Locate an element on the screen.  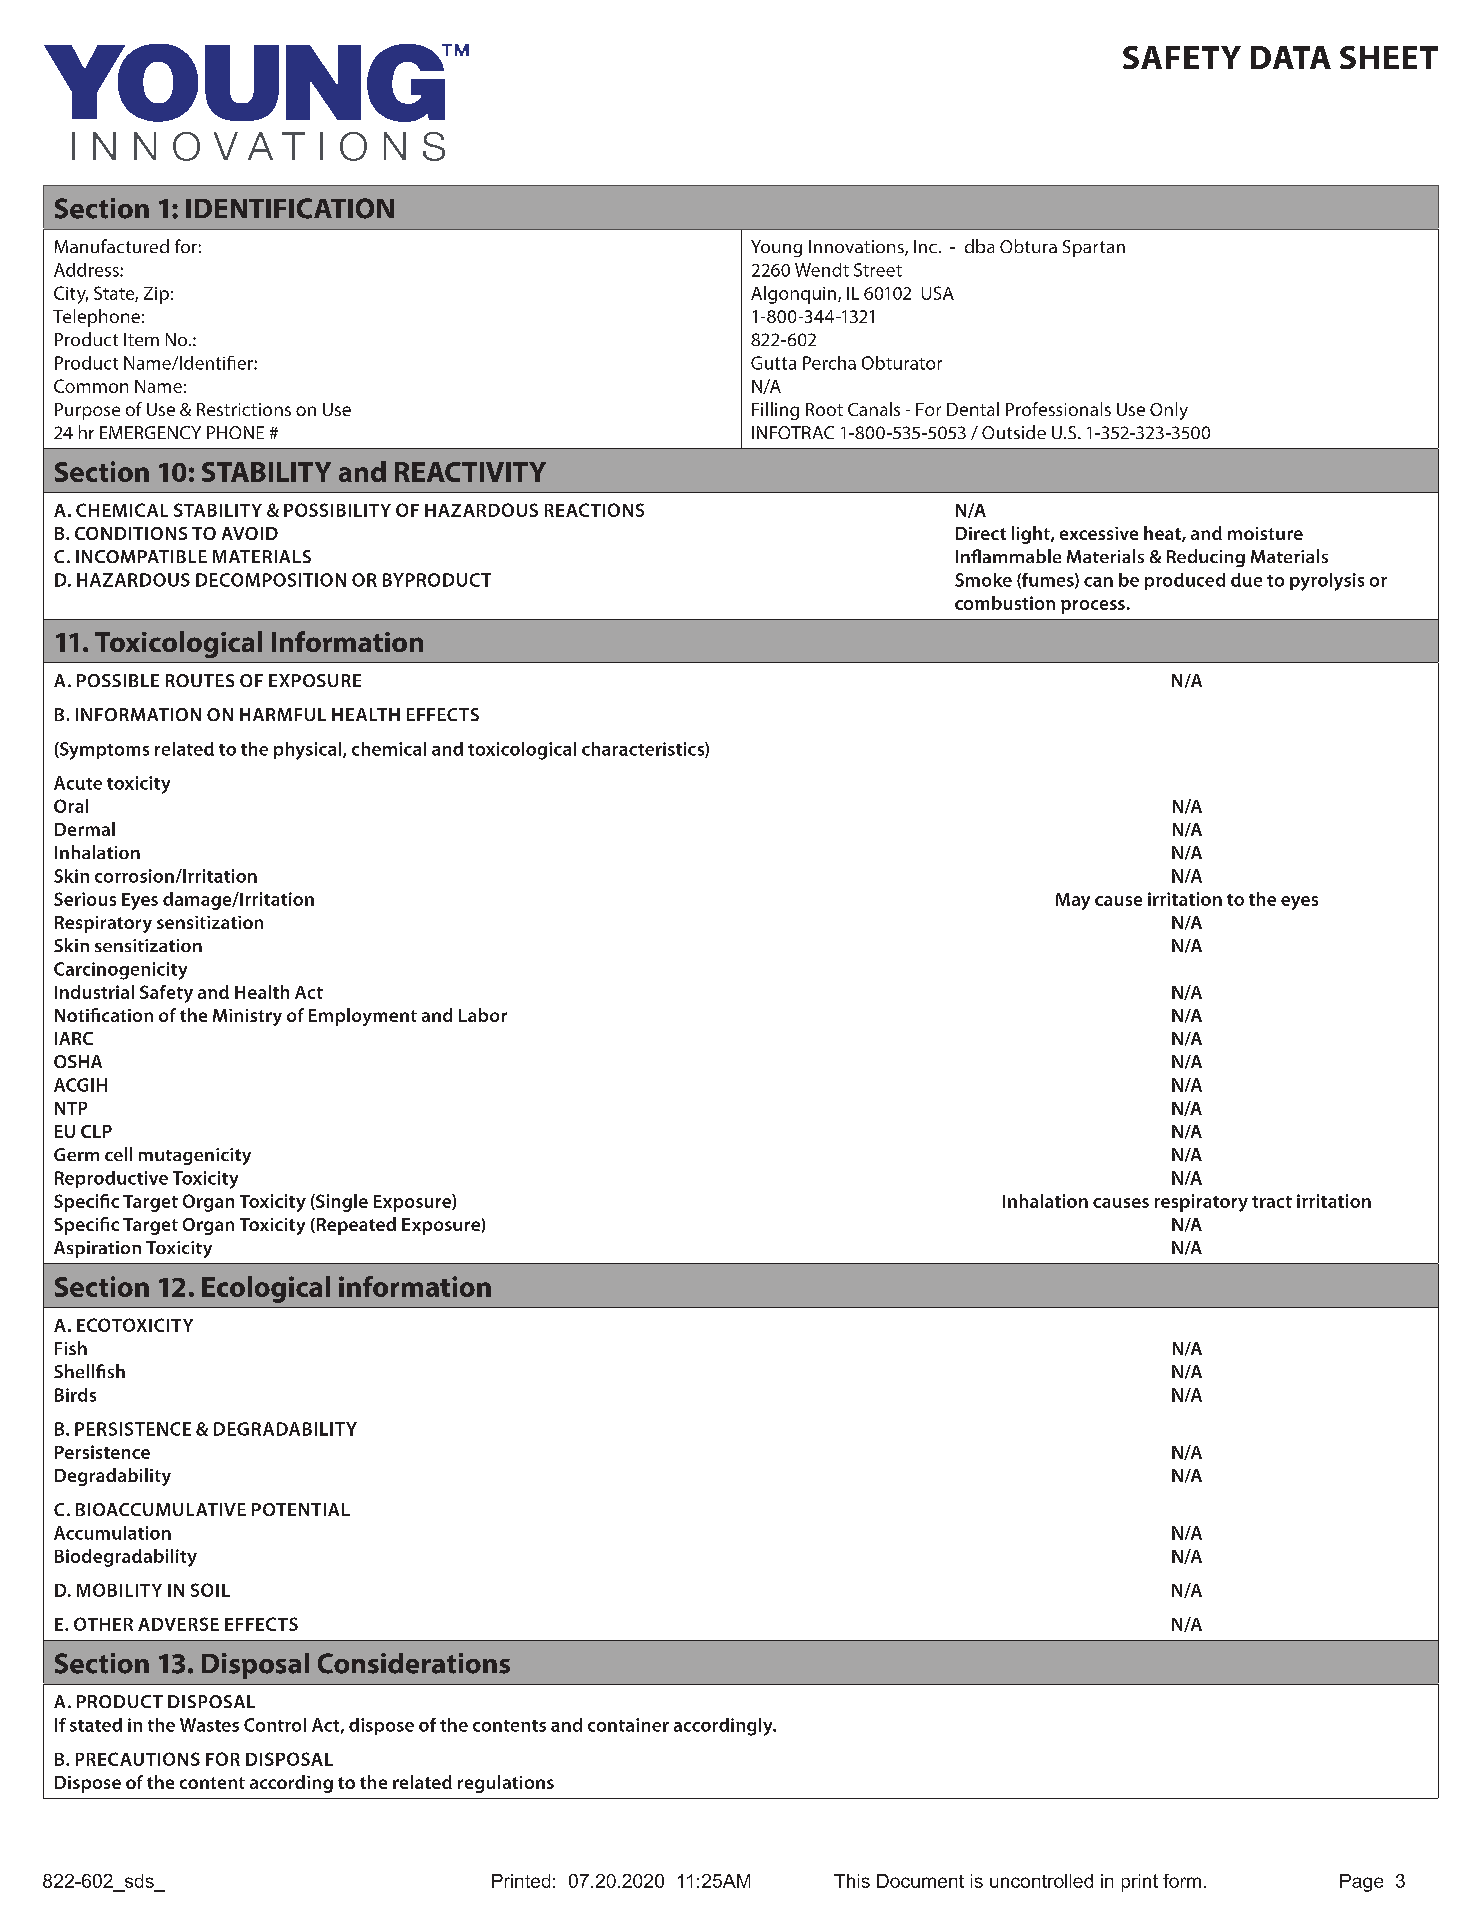
tract is located at coordinates (1272, 1202).
